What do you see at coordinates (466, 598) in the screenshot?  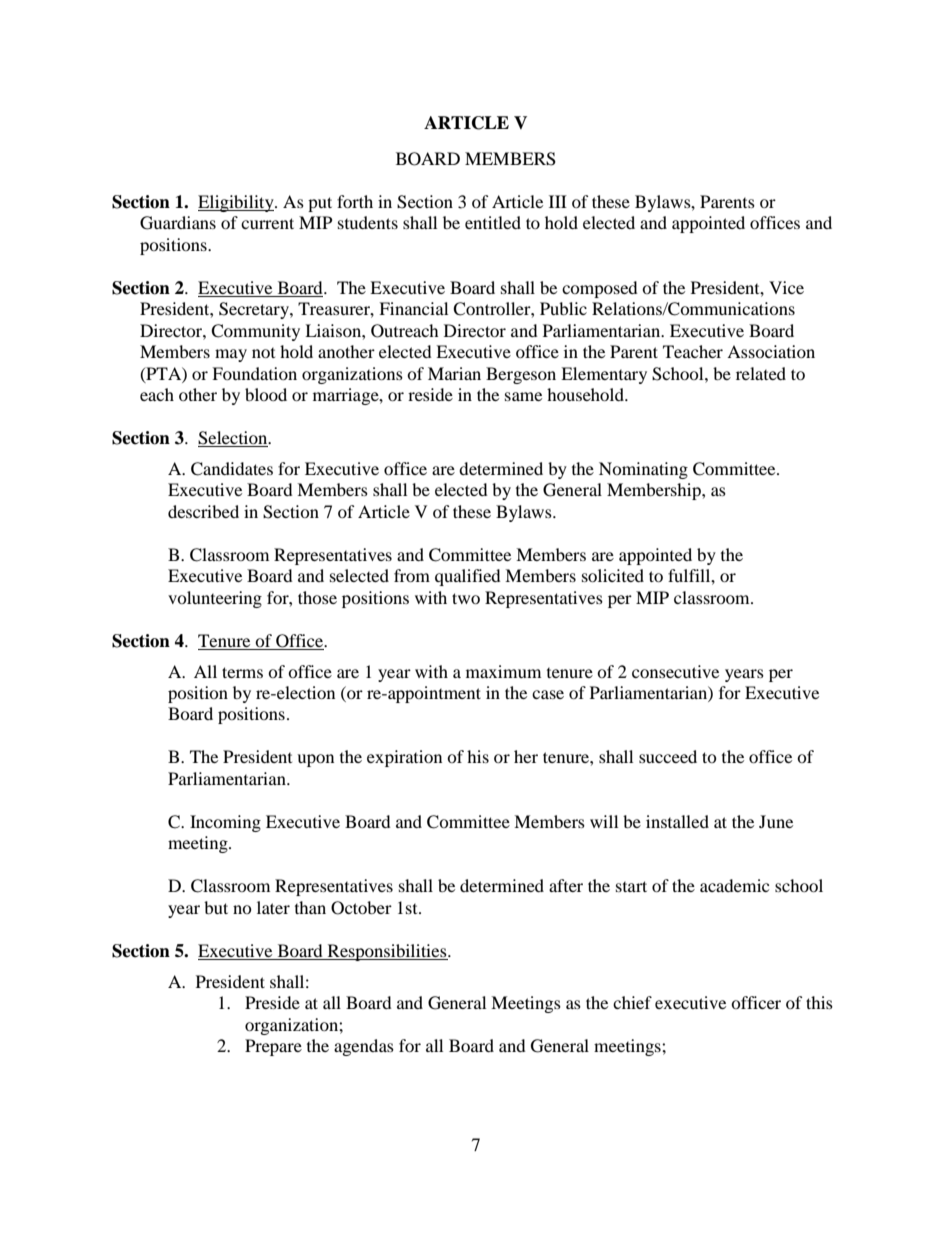 I see `two` at bounding box center [466, 598].
